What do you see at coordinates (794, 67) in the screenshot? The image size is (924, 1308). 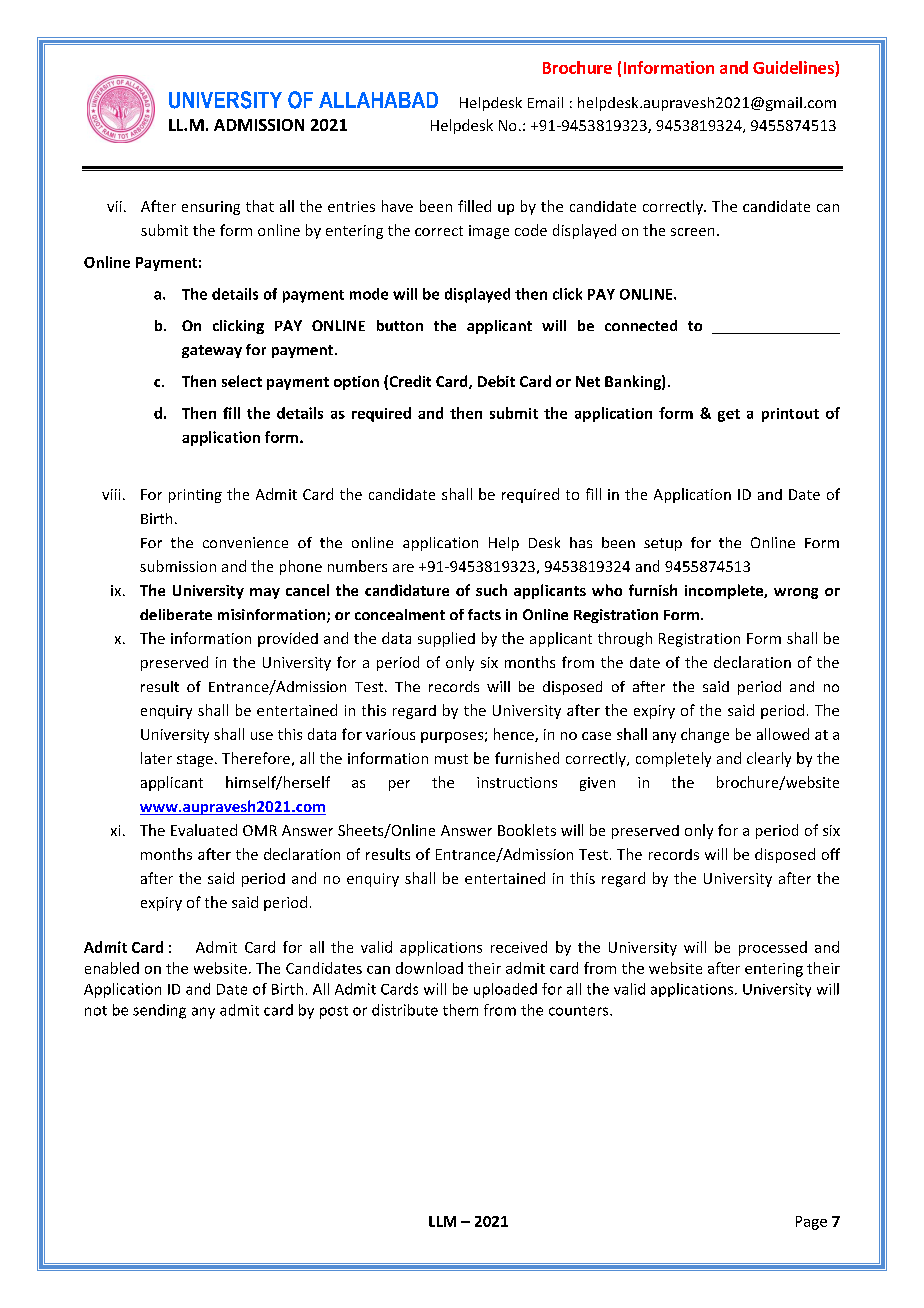 I see `Guidelines` at bounding box center [794, 67].
